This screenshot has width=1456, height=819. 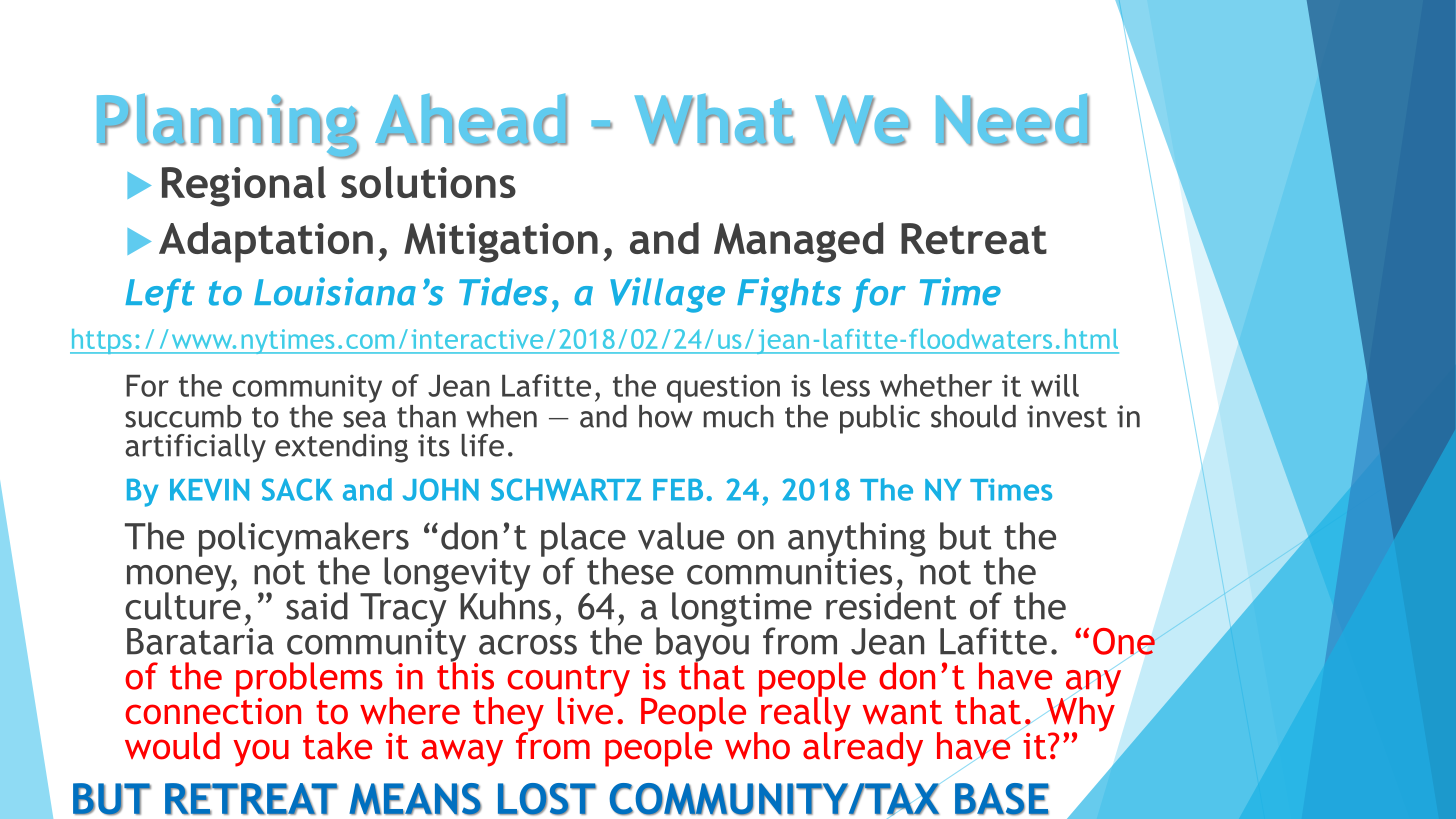 What do you see at coordinates (228, 126) in the screenshot?
I see `Planning` at bounding box center [228, 126].
